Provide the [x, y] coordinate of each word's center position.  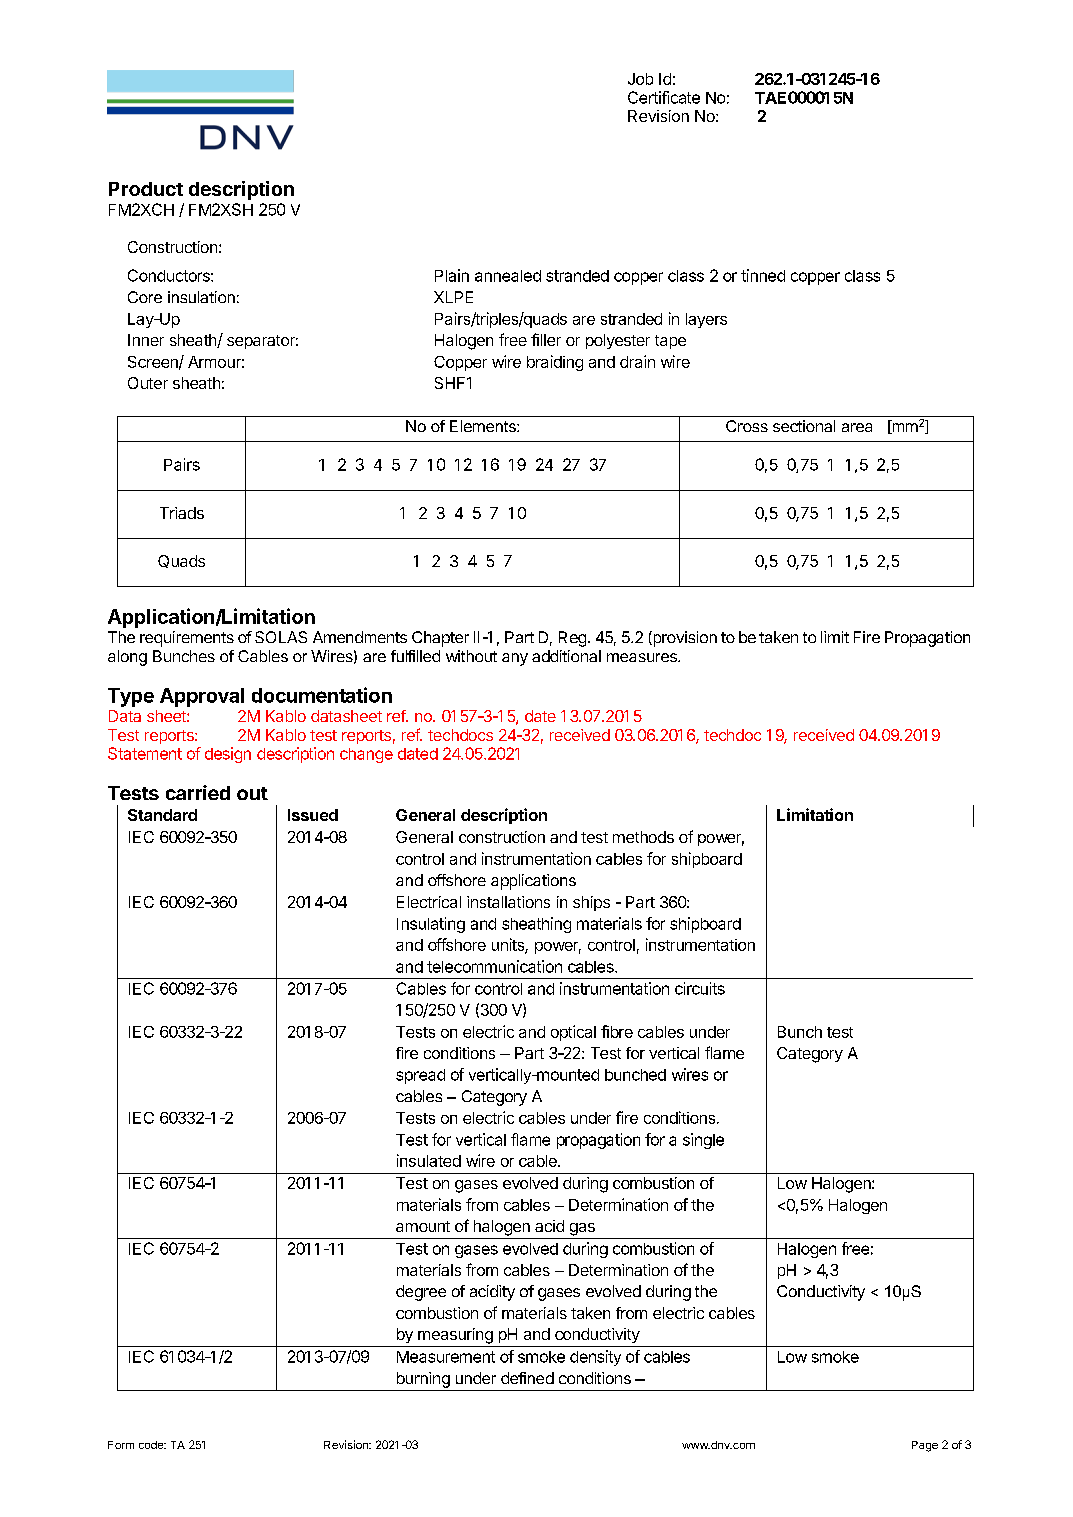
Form [121, 1445]
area [857, 427]
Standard [162, 815]
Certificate [664, 97]
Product [146, 189]
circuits [700, 988]
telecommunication [494, 966]
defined [527, 1378]
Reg [572, 639]
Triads [182, 513]
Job [640, 79]
